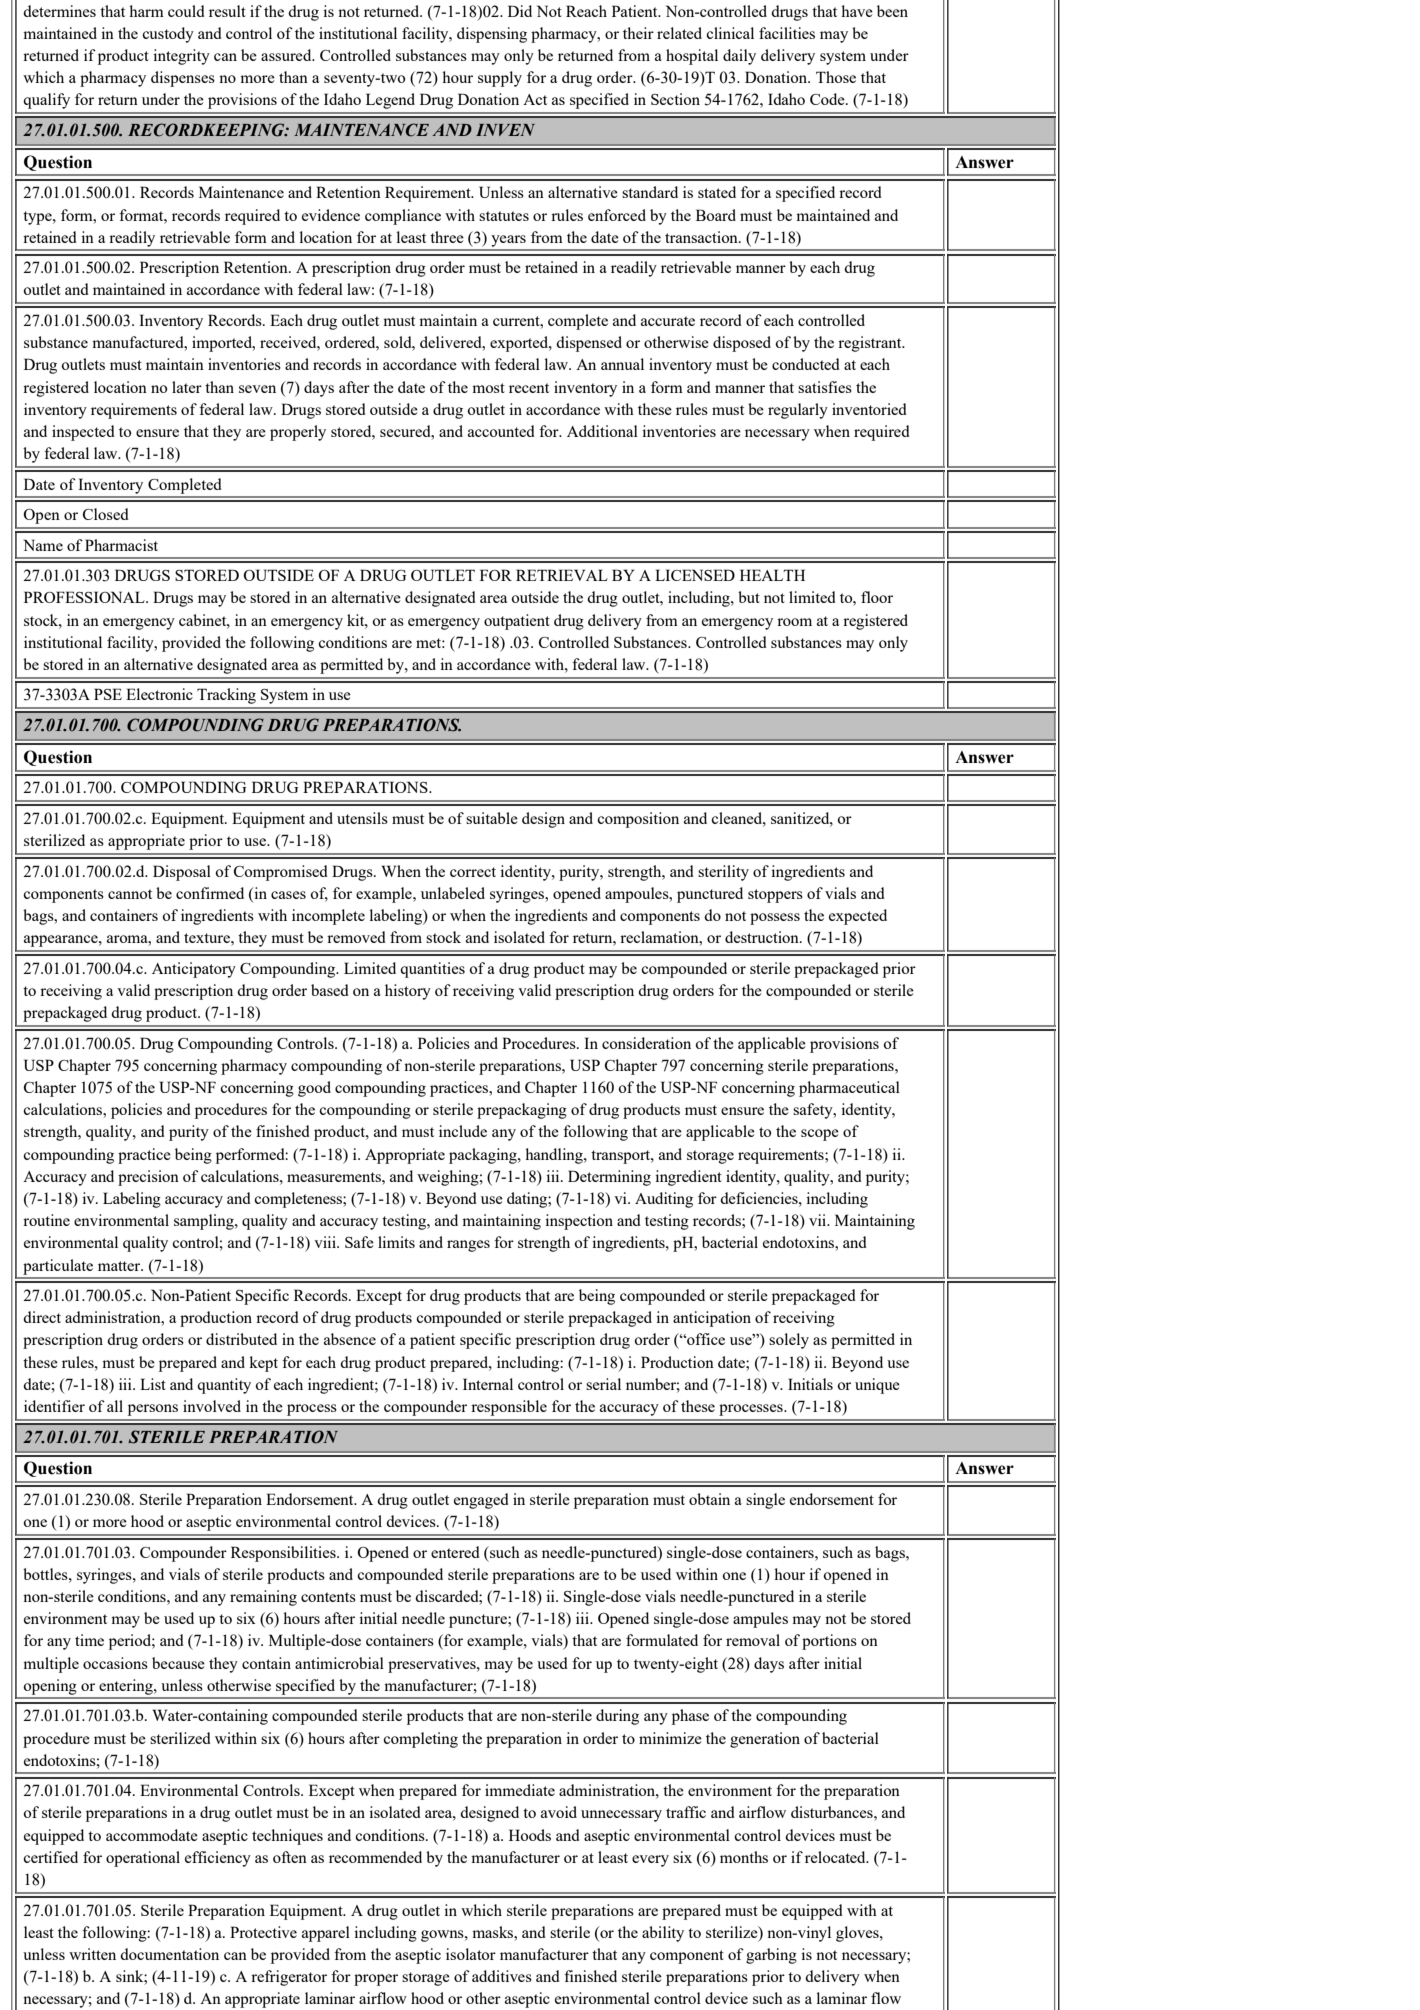 The width and height of the screenshot is (1420, 2010). Describe the element at coordinates (471, 1954) in the screenshot. I see `isolator` at that location.
